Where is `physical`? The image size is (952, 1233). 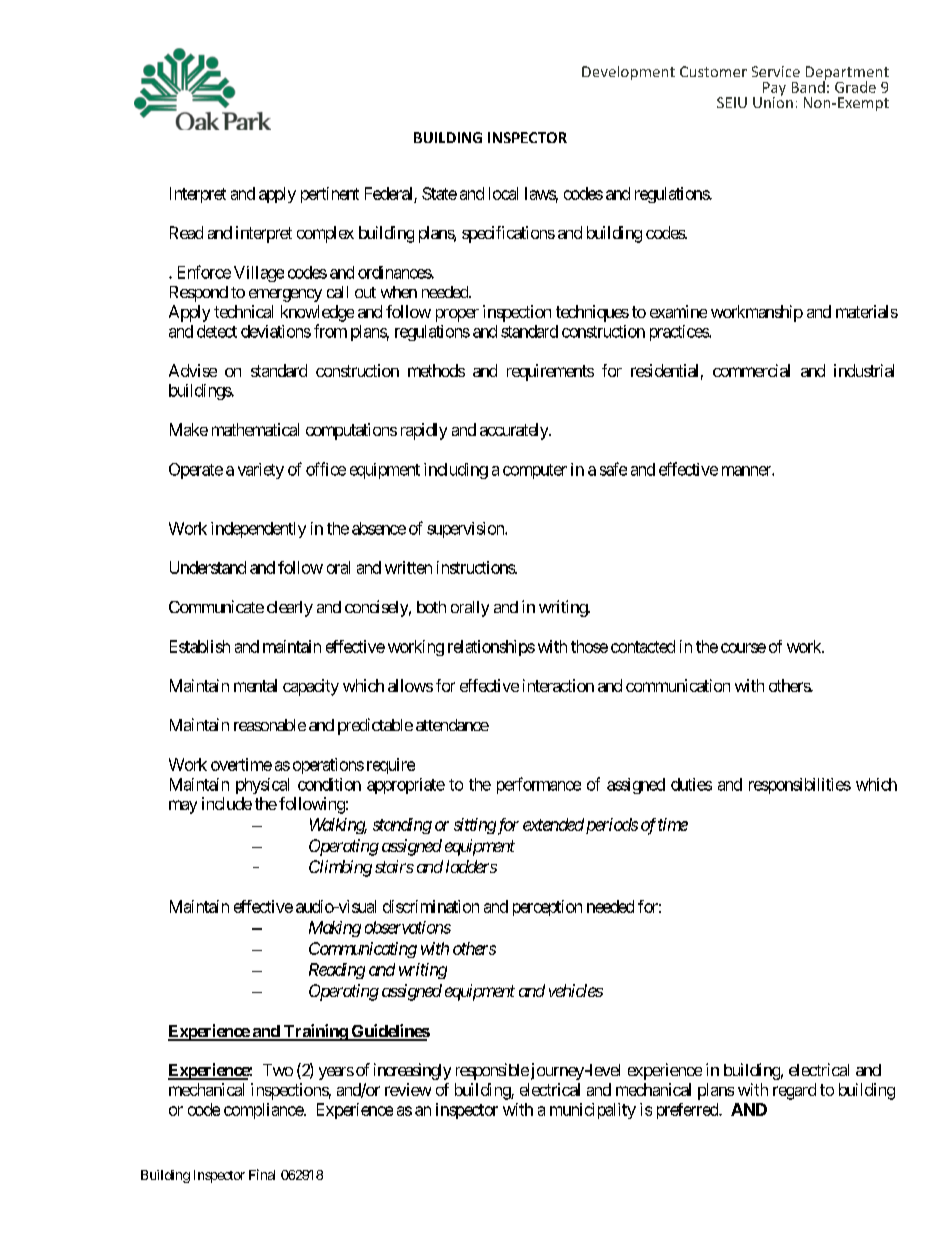 physical is located at coordinates (262, 786).
